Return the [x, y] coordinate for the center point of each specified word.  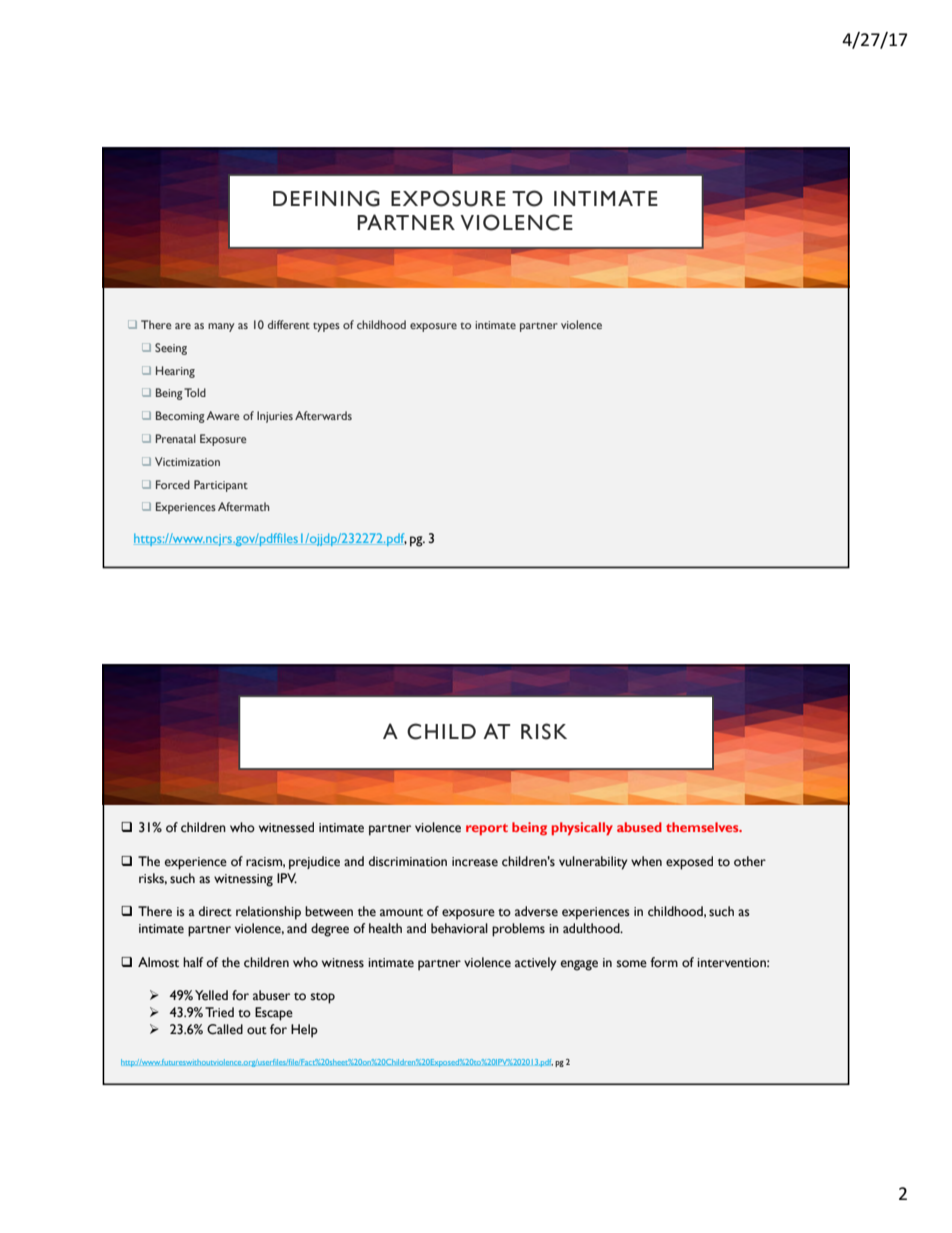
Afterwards [323, 415]
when [646, 861]
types [326, 327]
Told [195, 392]
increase [475, 862]
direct [215, 911]
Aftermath [244, 506]
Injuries [275, 417]
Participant [221, 486]
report [487, 830]
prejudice [314, 863]
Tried [219, 1012]
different [289, 324]
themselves [703, 827]
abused [639, 827]
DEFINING [326, 198]
